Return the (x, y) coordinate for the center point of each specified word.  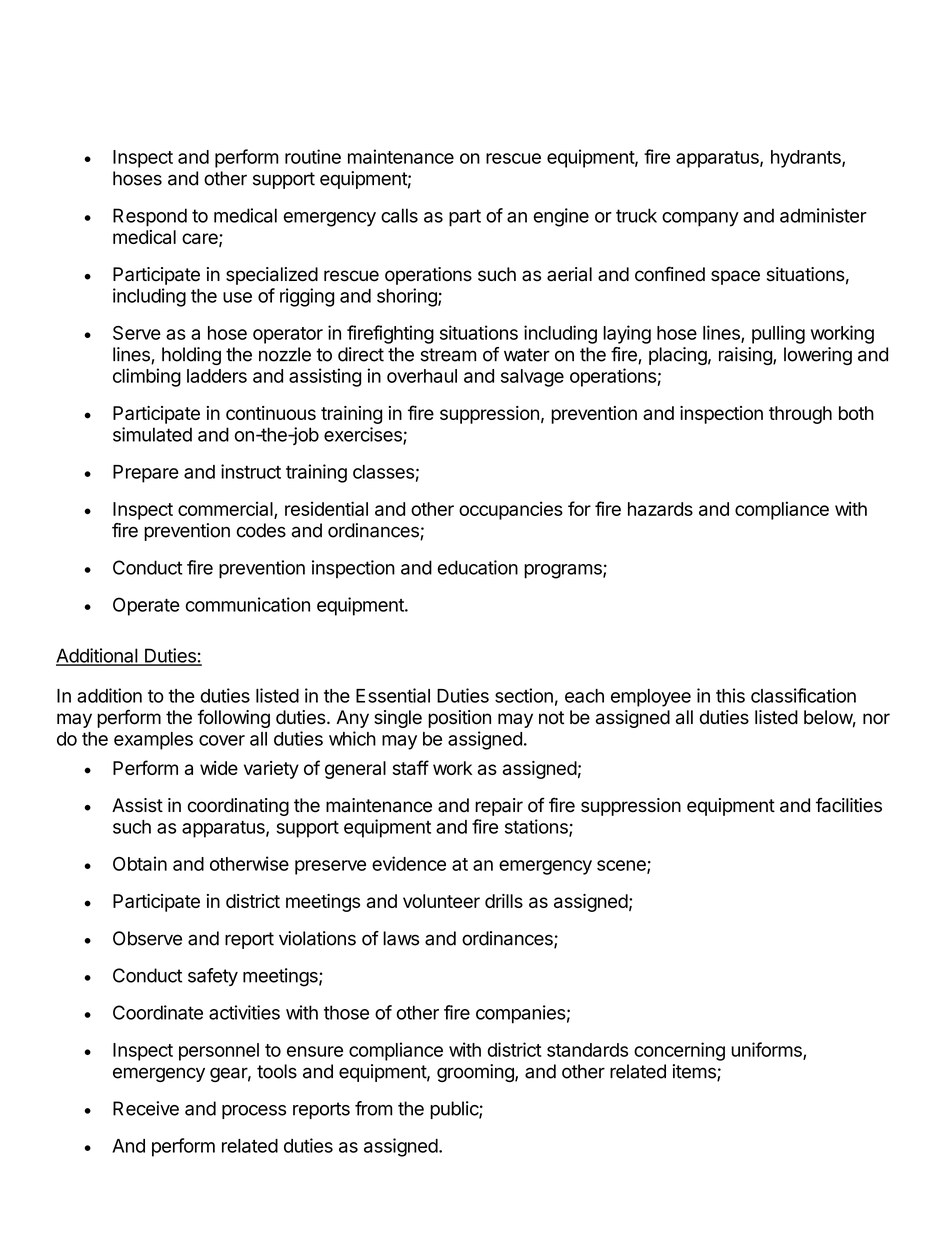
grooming (476, 1073)
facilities (849, 805)
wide (219, 768)
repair (499, 807)
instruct (251, 471)
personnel (219, 1052)
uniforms (767, 1050)
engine (561, 217)
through (800, 415)
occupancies (511, 510)
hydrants (807, 159)
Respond (150, 217)
